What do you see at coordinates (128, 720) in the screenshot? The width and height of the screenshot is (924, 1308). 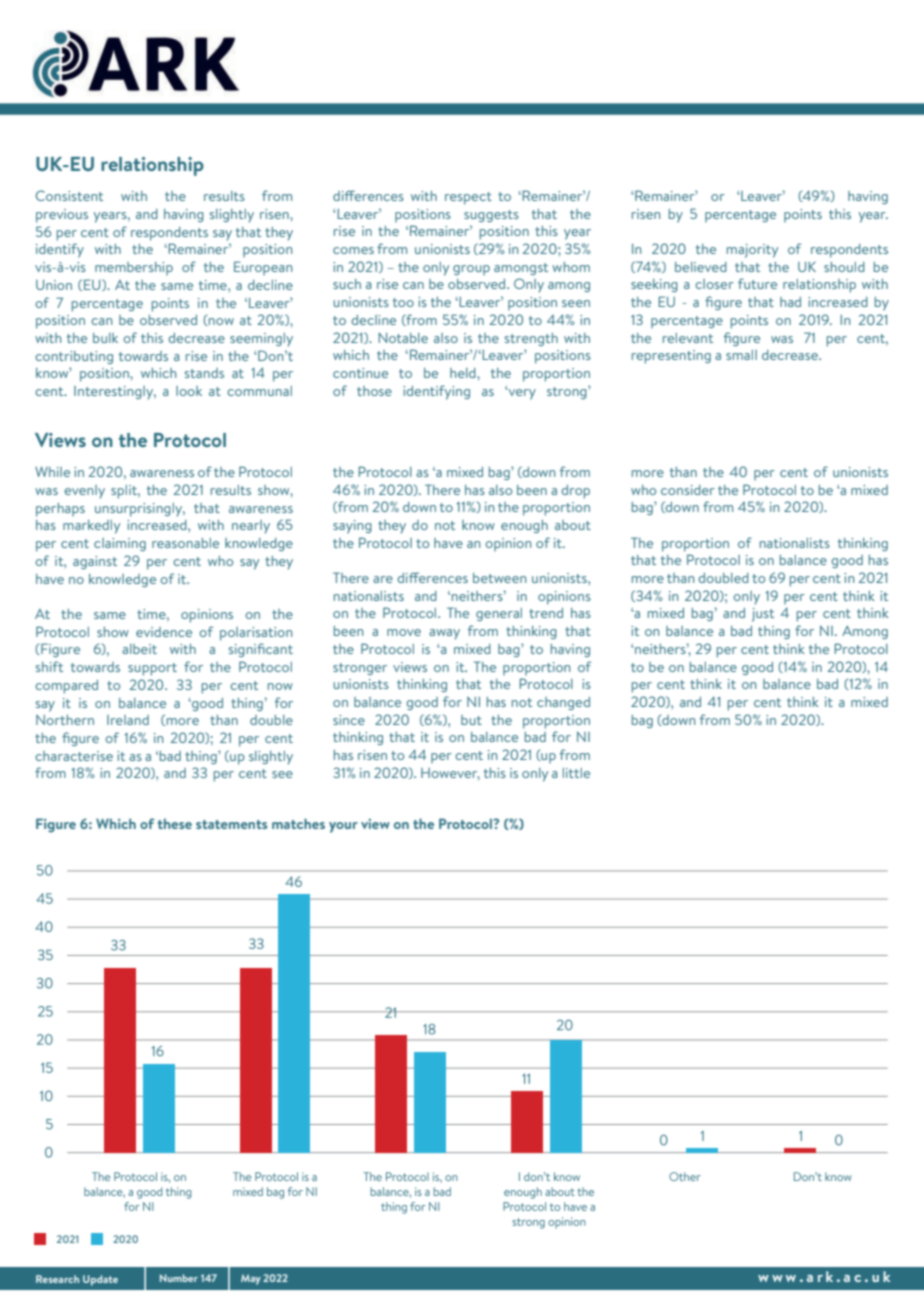 I see `Ireland` at bounding box center [128, 720].
